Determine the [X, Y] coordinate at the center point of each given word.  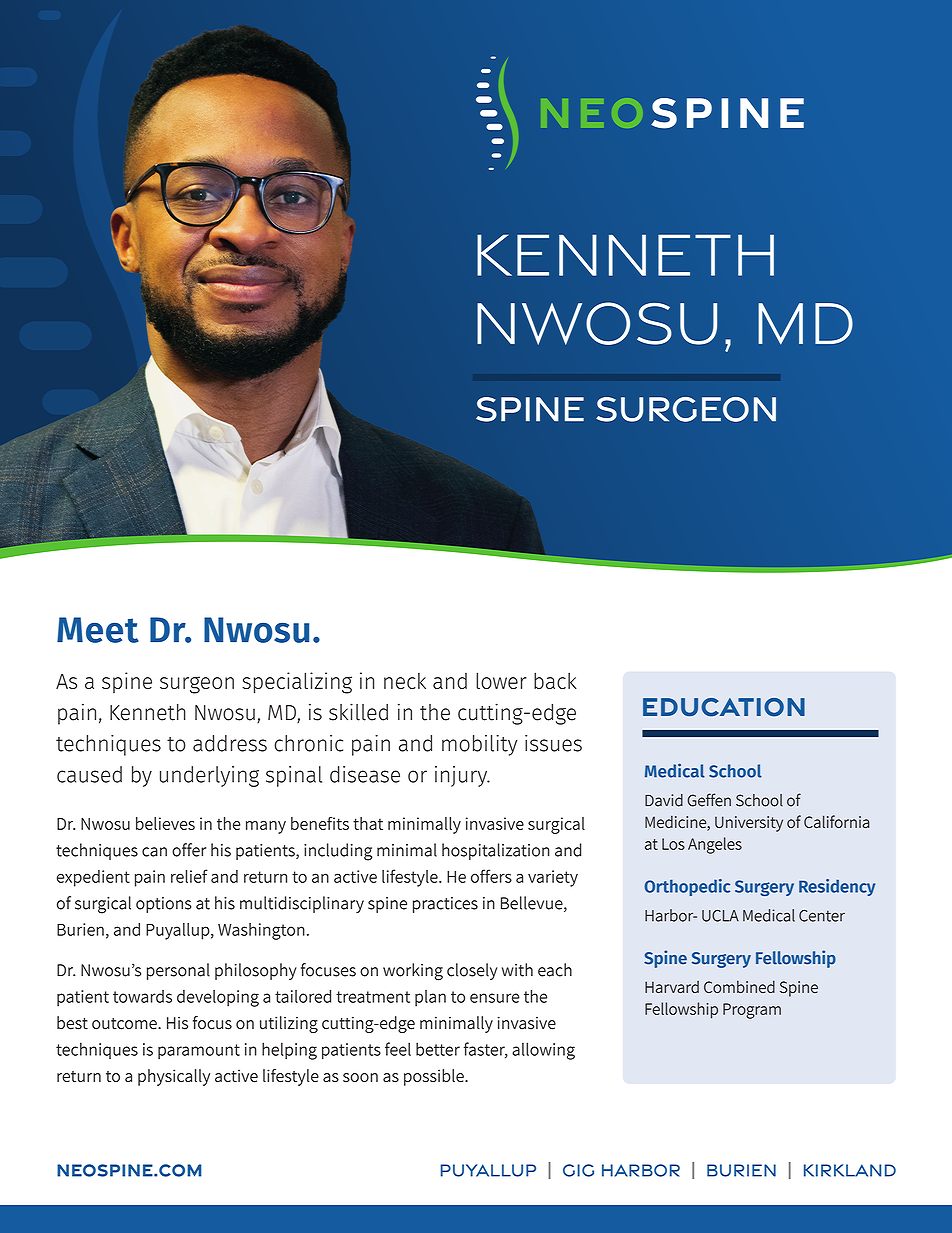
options [163, 905]
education [724, 707]
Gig [578, 1170]
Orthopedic [687, 887]
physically [174, 1077]
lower [501, 680]
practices [445, 905]
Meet [98, 630]
